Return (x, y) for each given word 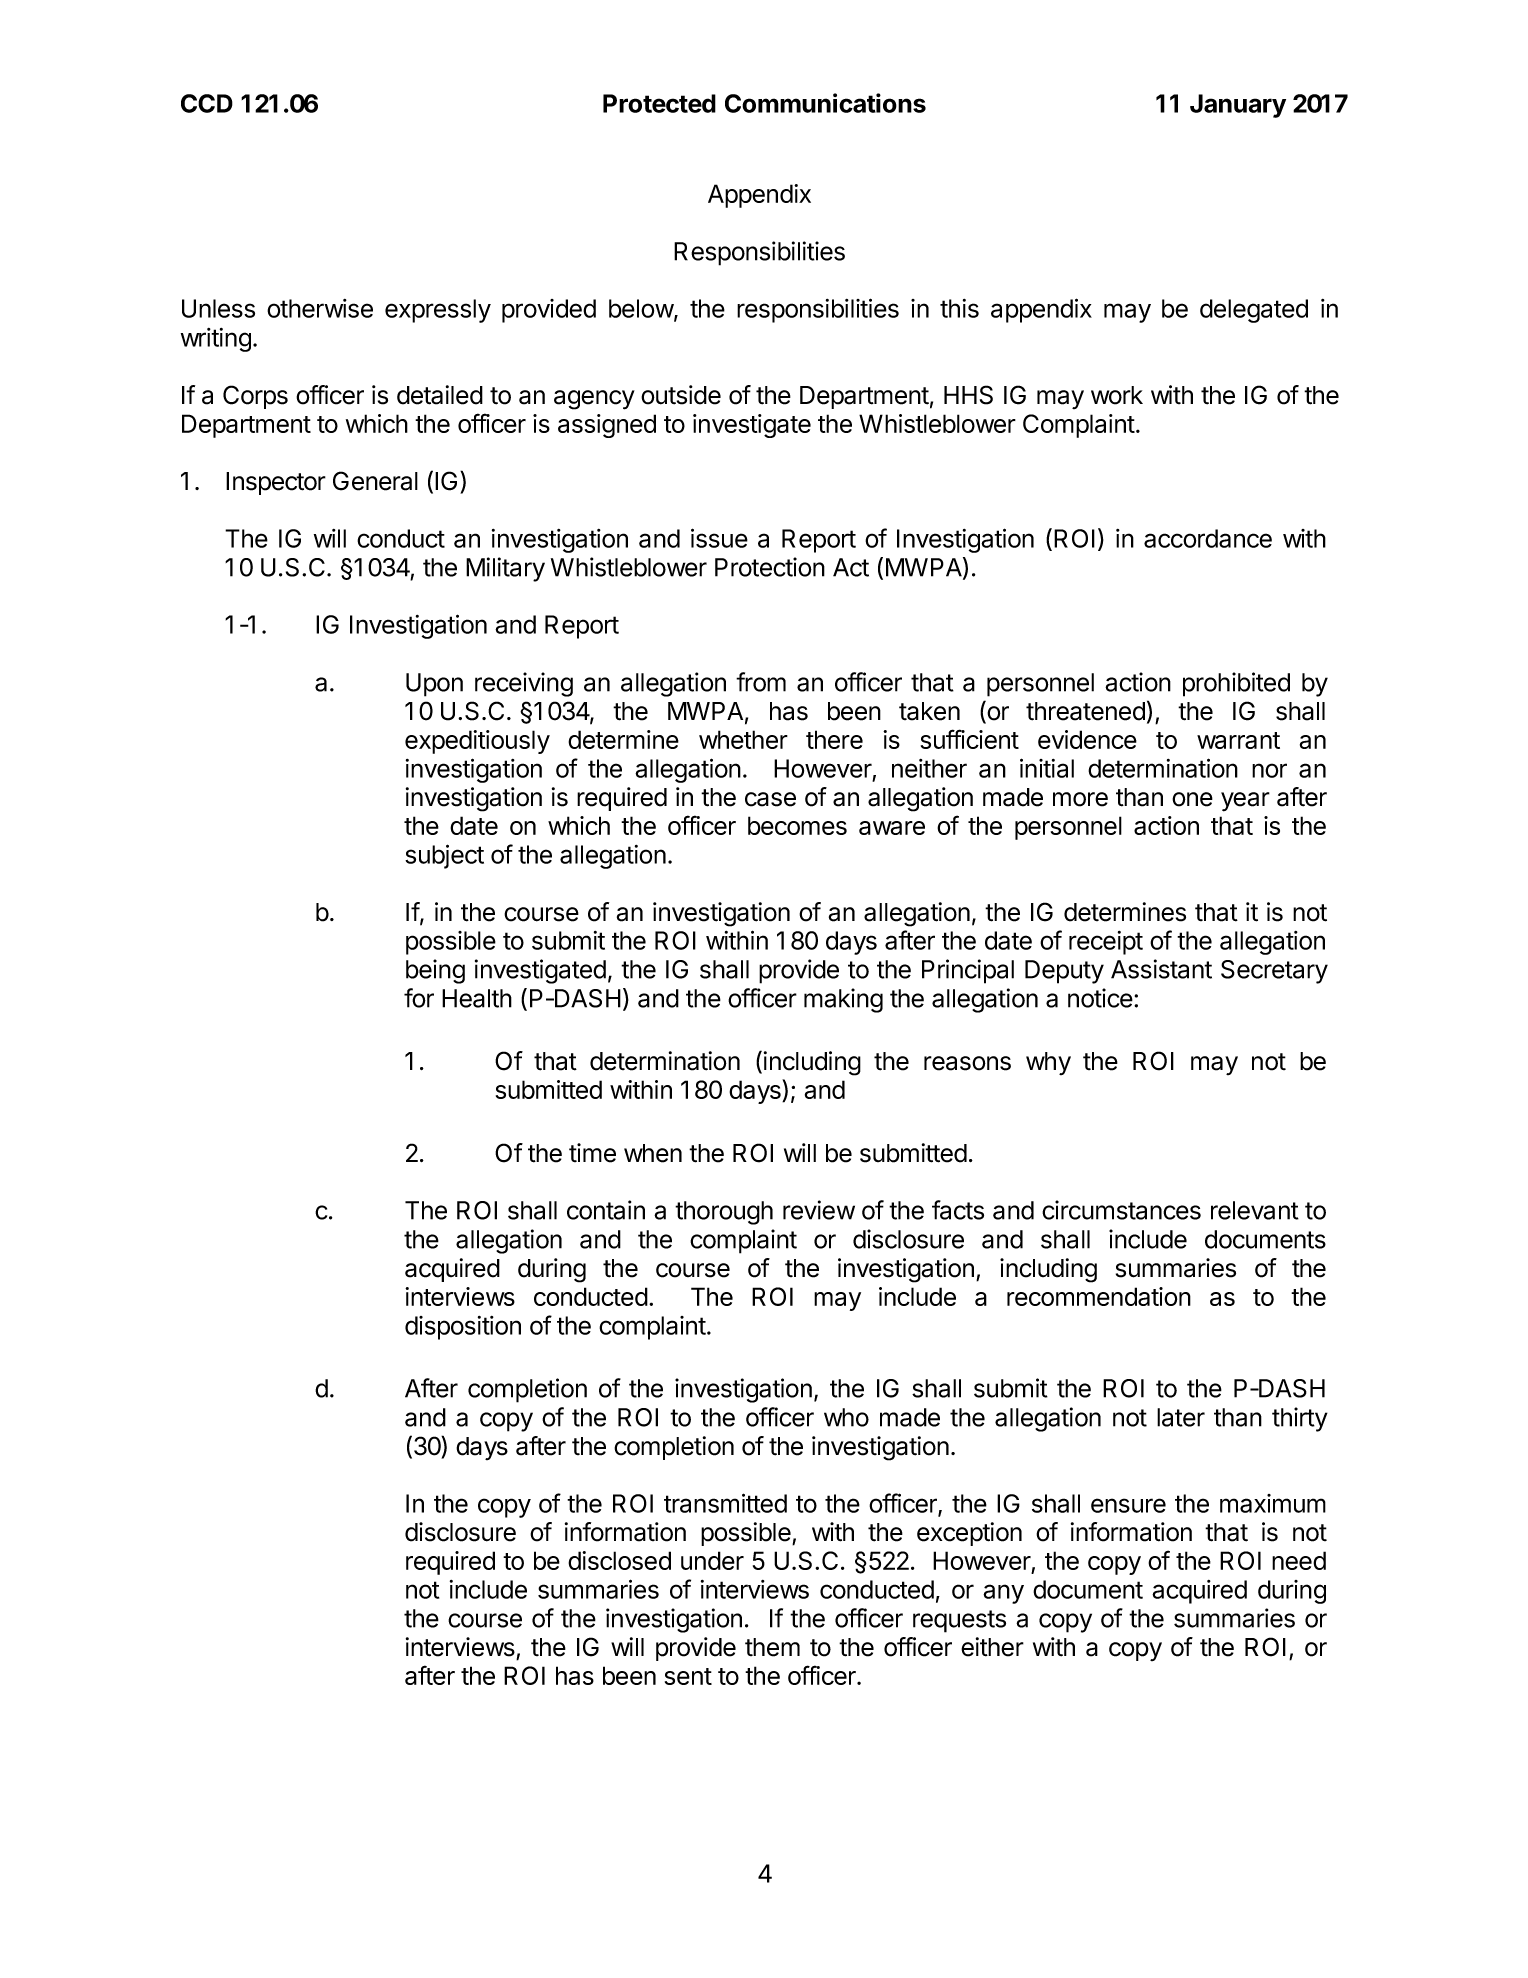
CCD (207, 103)
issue (719, 538)
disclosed (619, 1560)
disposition (463, 1328)
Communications (825, 103)
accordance (1208, 538)
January (1238, 106)
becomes (797, 825)
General (375, 481)
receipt (1106, 943)
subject (444, 856)
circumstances (1121, 1210)
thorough (724, 1213)
